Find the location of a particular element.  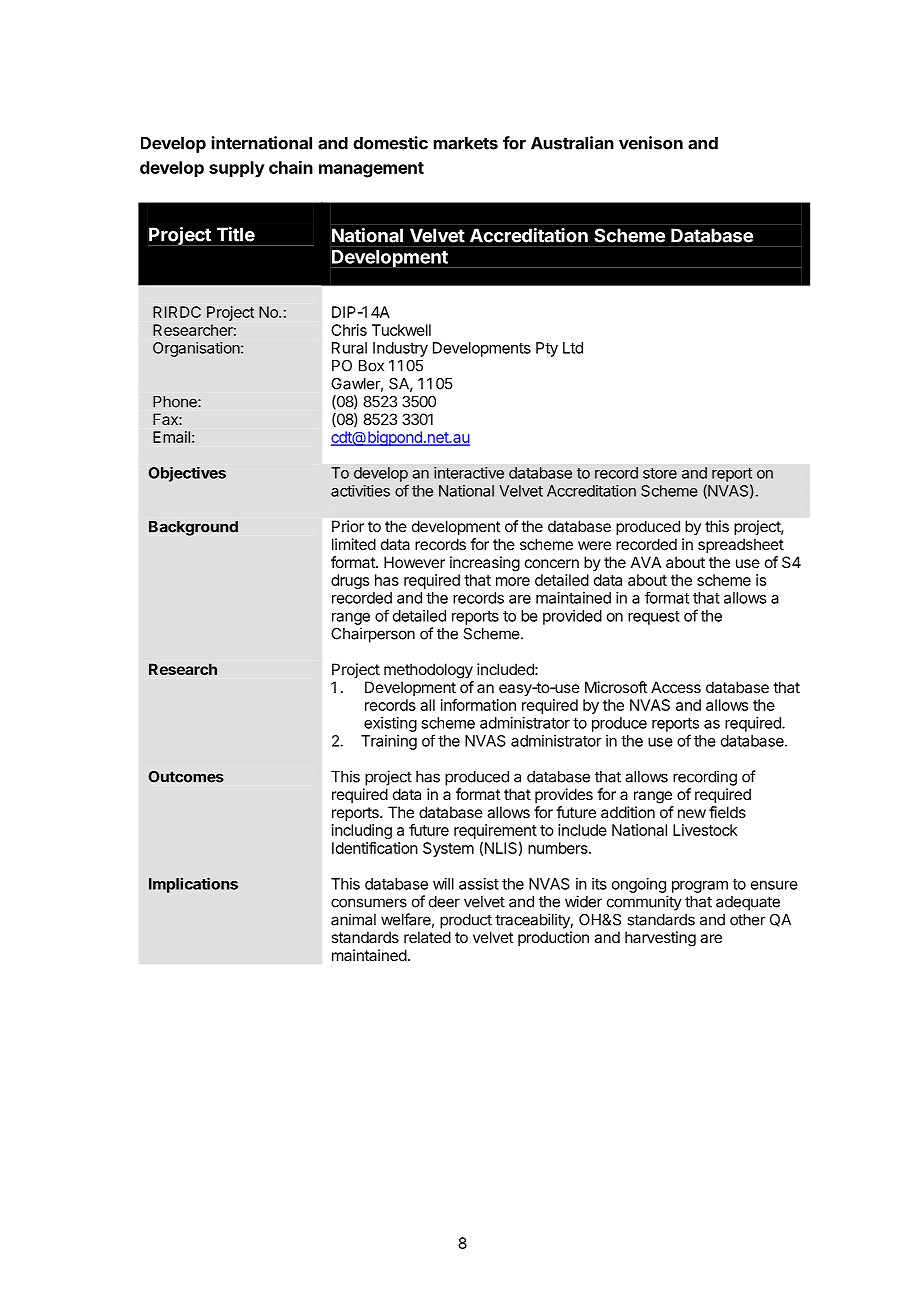

supply is located at coordinates (237, 169).
